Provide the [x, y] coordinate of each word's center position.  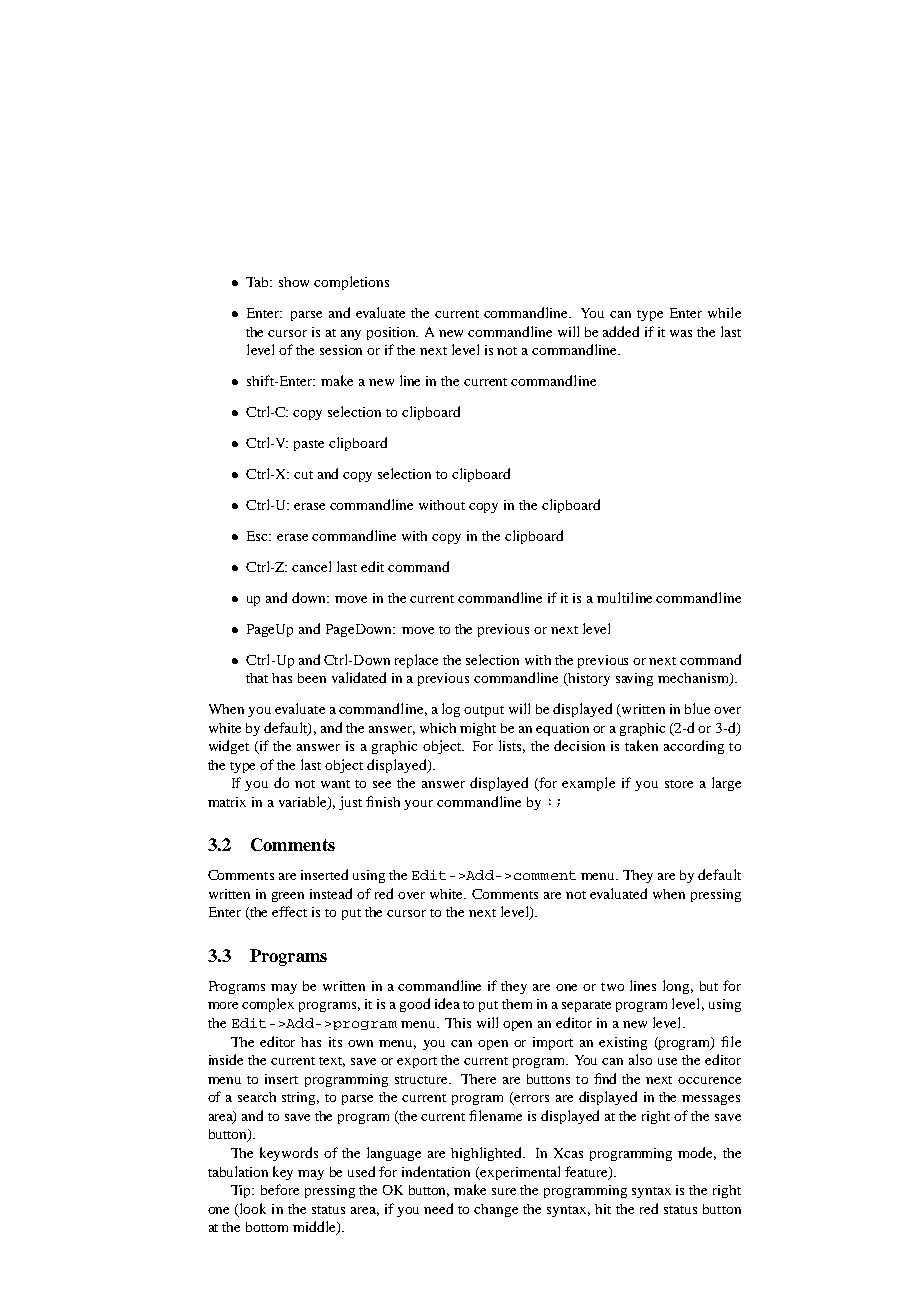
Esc [259, 536]
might [478, 729]
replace [416, 661]
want [335, 784]
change [496, 1210]
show [294, 282]
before [280, 1189]
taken [641, 745]
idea [447, 1003]
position [392, 333]
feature [587, 1172]
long [678, 987]
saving [634, 679]
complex [268, 1005]
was [681, 333]
